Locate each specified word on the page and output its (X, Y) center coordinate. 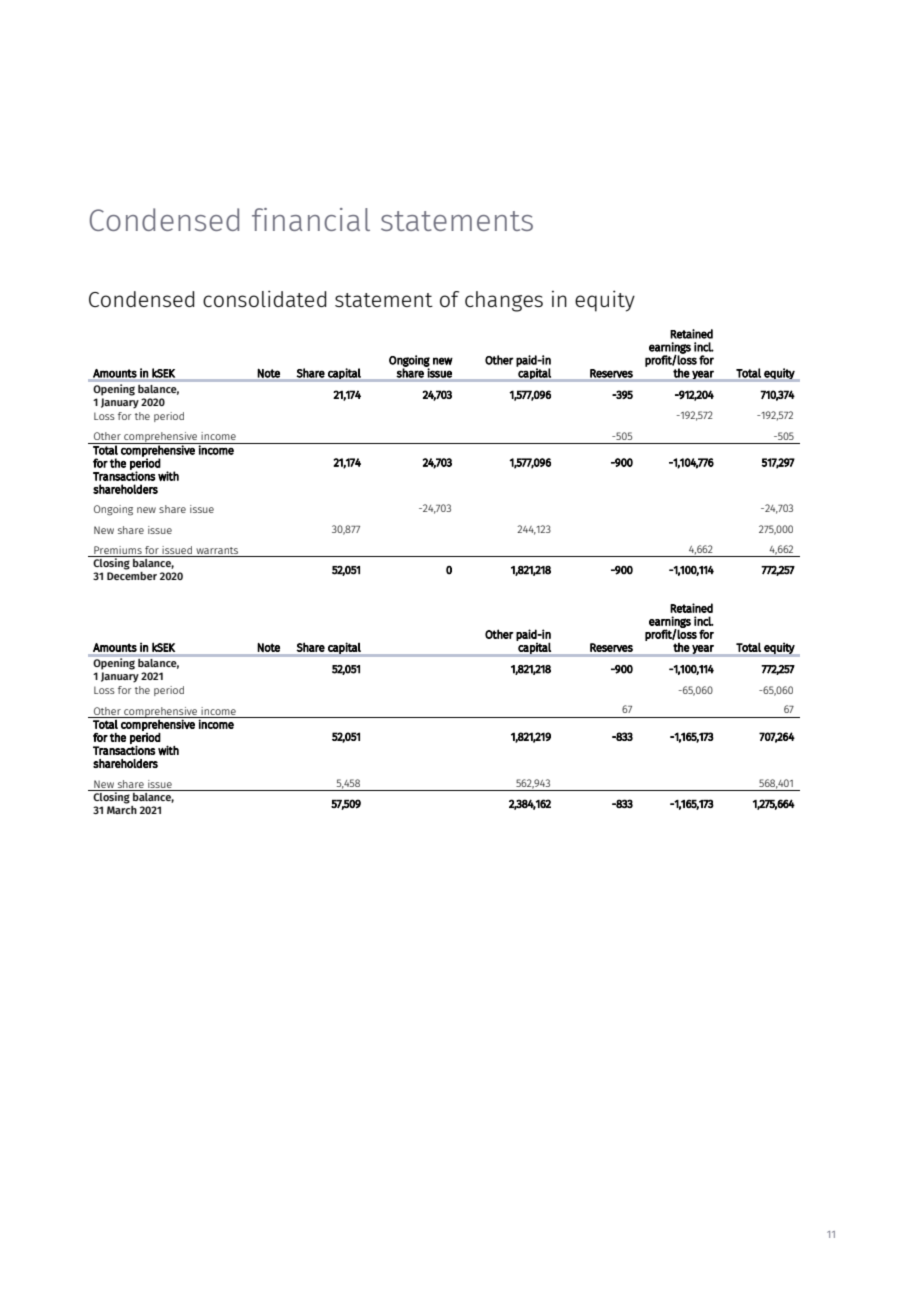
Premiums (118, 550)
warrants (217, 550)
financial (311, 219)
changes (504, 301)
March (122, 810)
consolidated (265, 298)
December (132, 576)
